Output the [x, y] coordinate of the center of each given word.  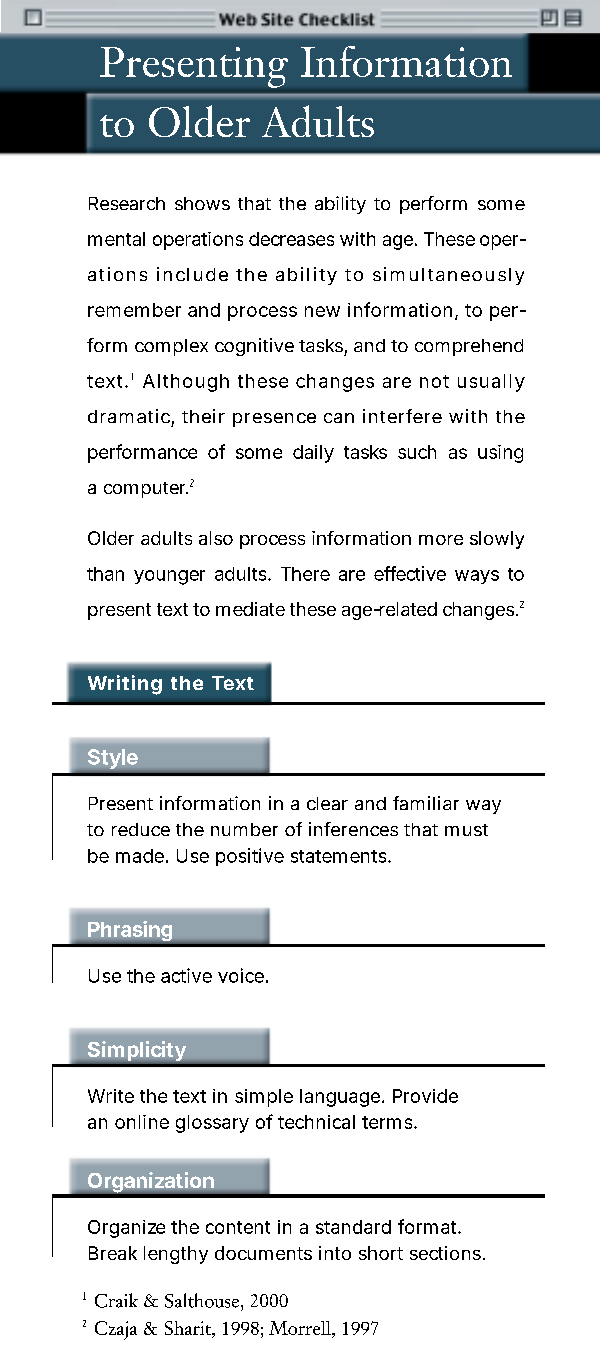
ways [477, 577]
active [186, 975]
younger [169, 577]
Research [127, 203]
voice [241, 975]
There [305, 574]
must [466, 830]
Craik [116, 1300]
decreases [291, 239]
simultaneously [448, 276]
